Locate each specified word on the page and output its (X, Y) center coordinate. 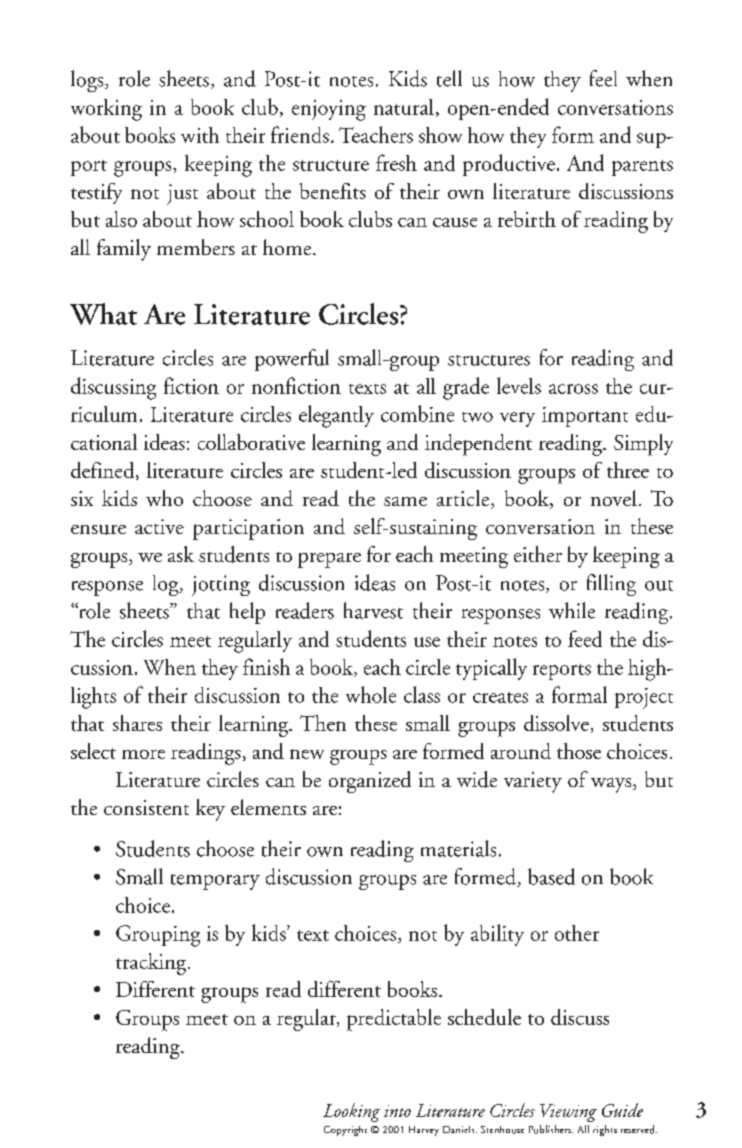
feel (603, 78)
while (572, 610)
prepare (329, 560)
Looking (351, 1112)
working (106, 110)
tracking (152, 964)
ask (181, 554)
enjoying (329, 110)
